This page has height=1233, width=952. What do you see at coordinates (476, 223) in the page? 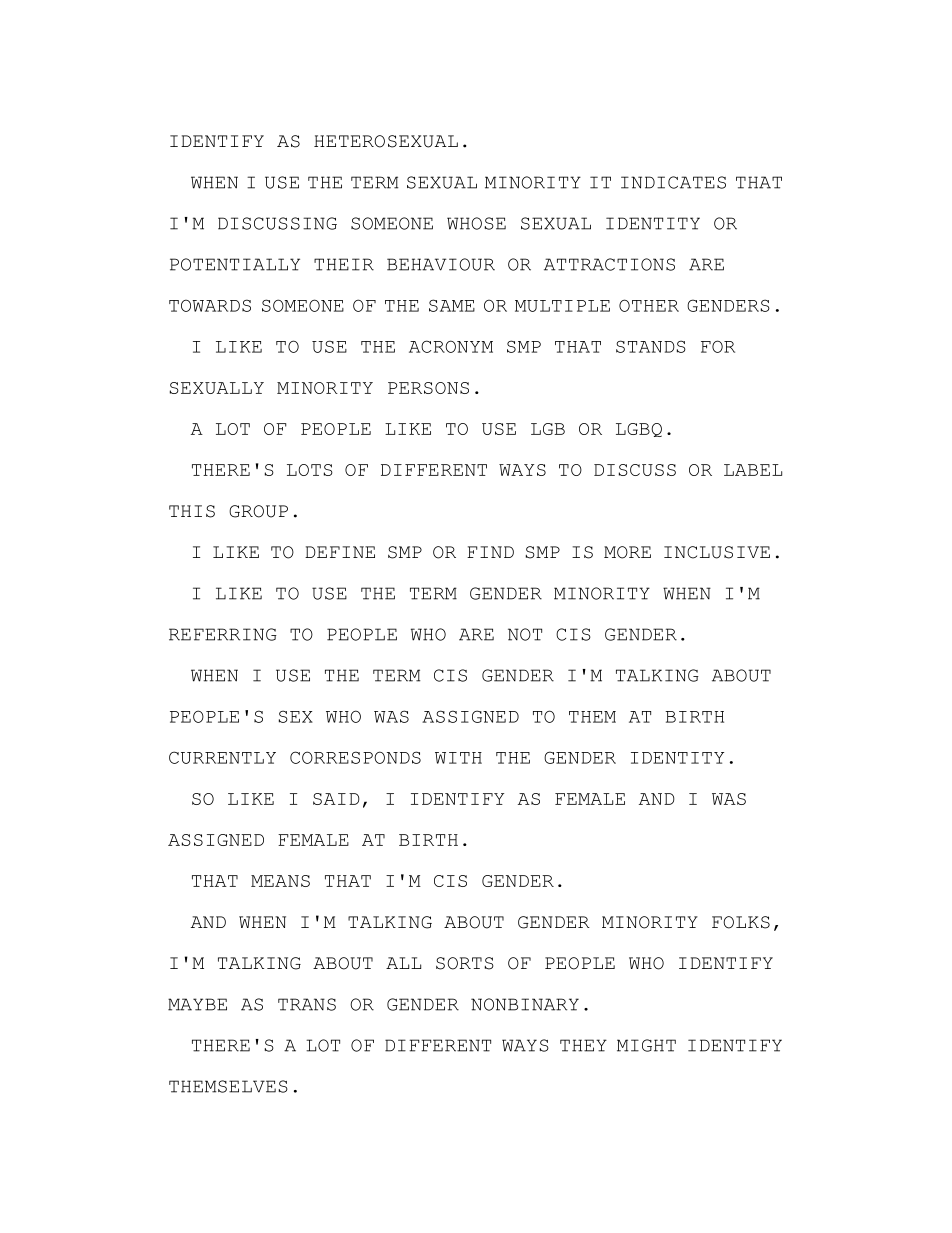
I see `WHOSE` at bounding box center [476, 223].
